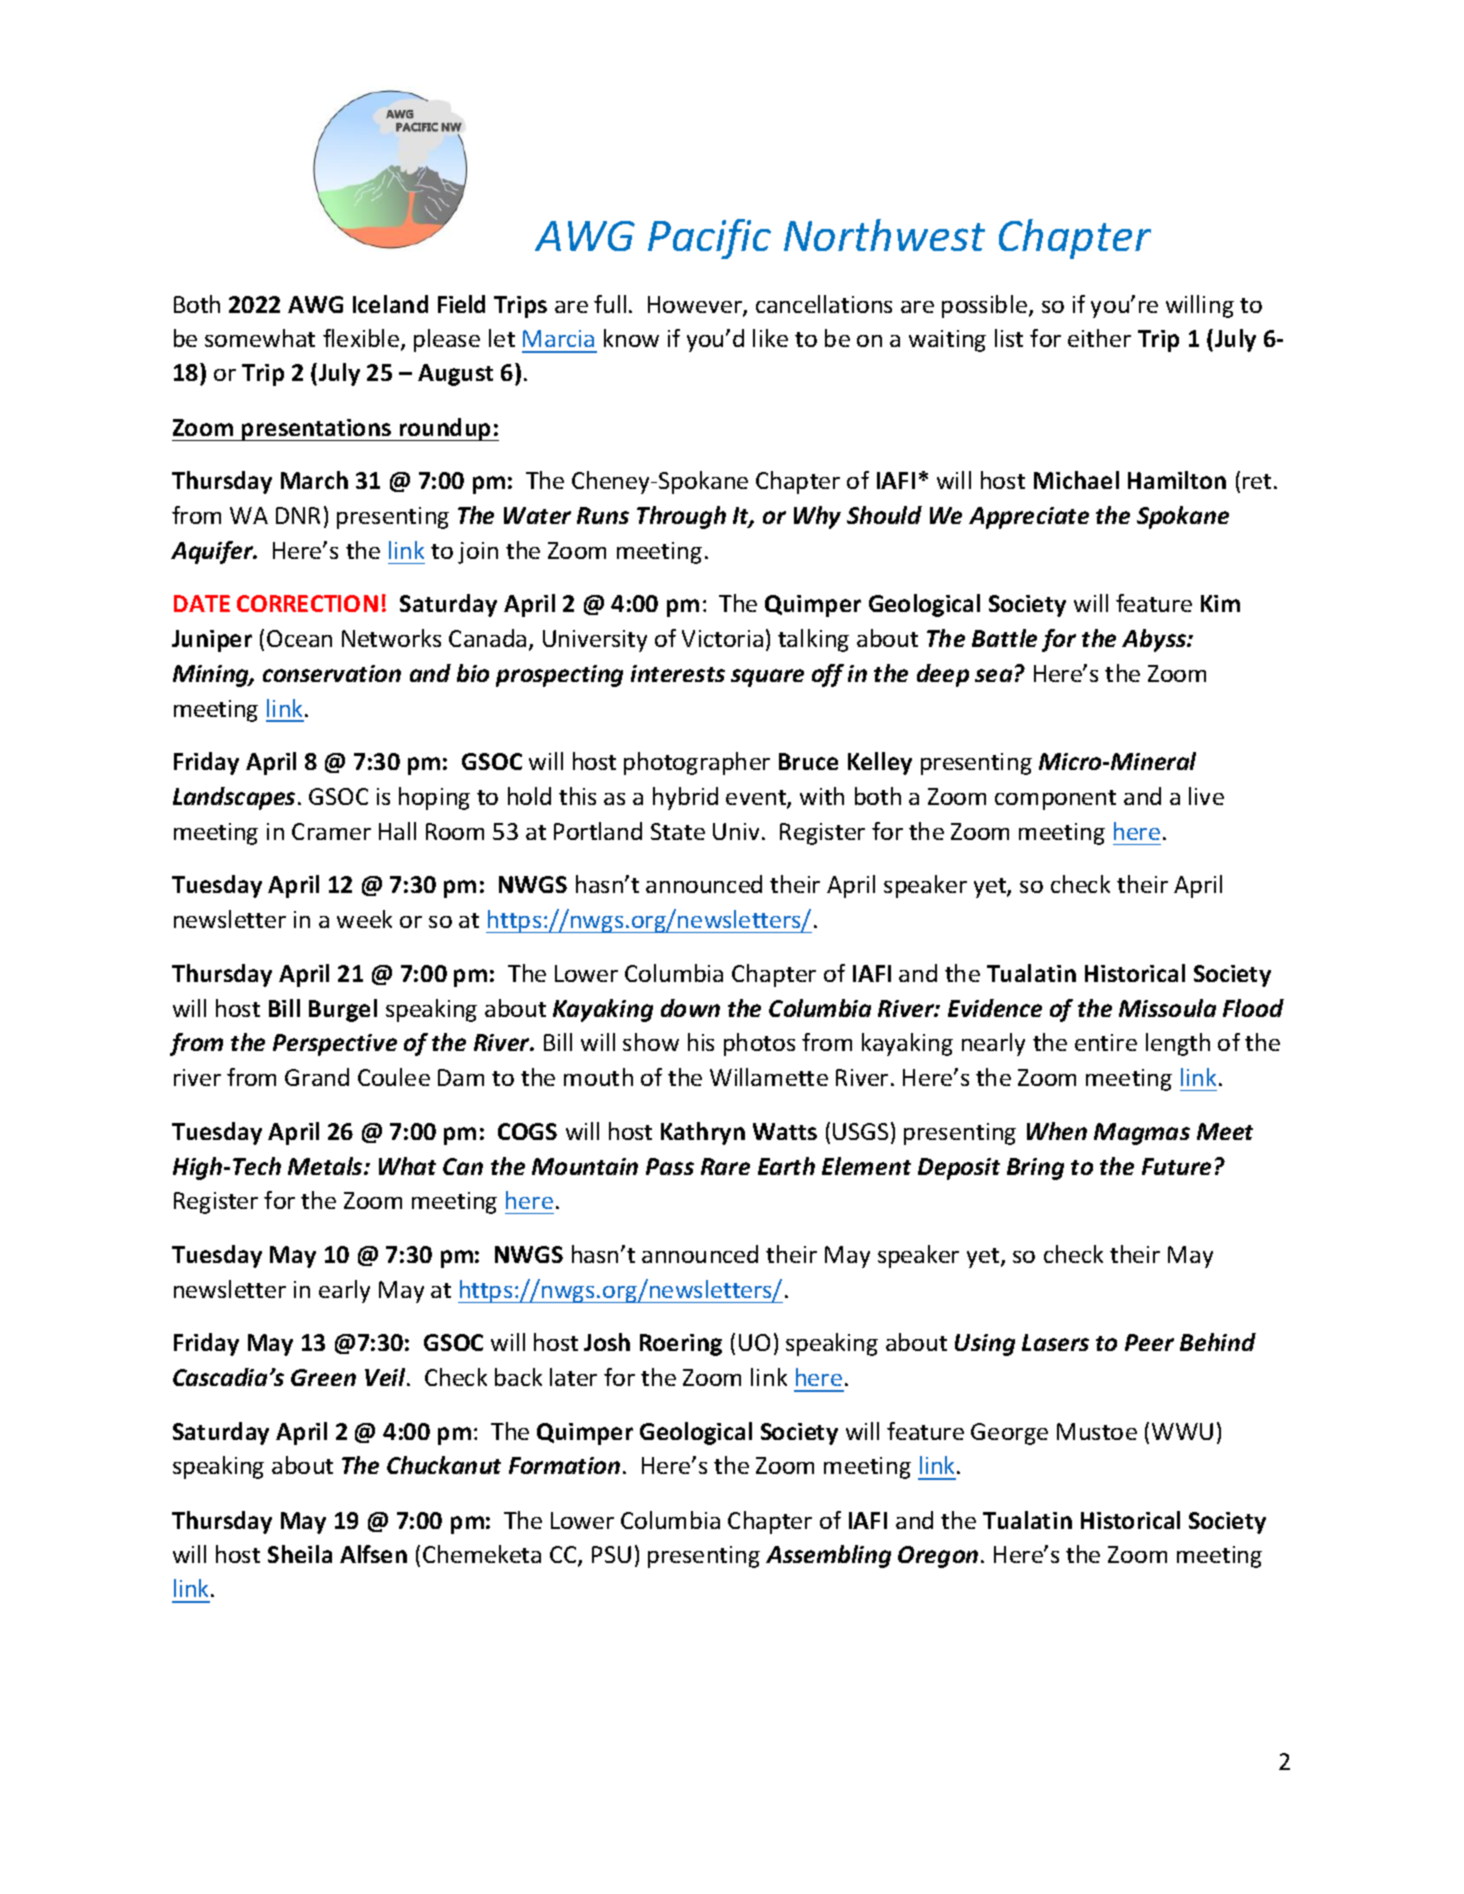 Image resolution: width=1464 pixels, height=1894 pixels. What do you see at coordinates (390, 304) in the page?
I see `Iceland` at bounding box center [390, 304].
